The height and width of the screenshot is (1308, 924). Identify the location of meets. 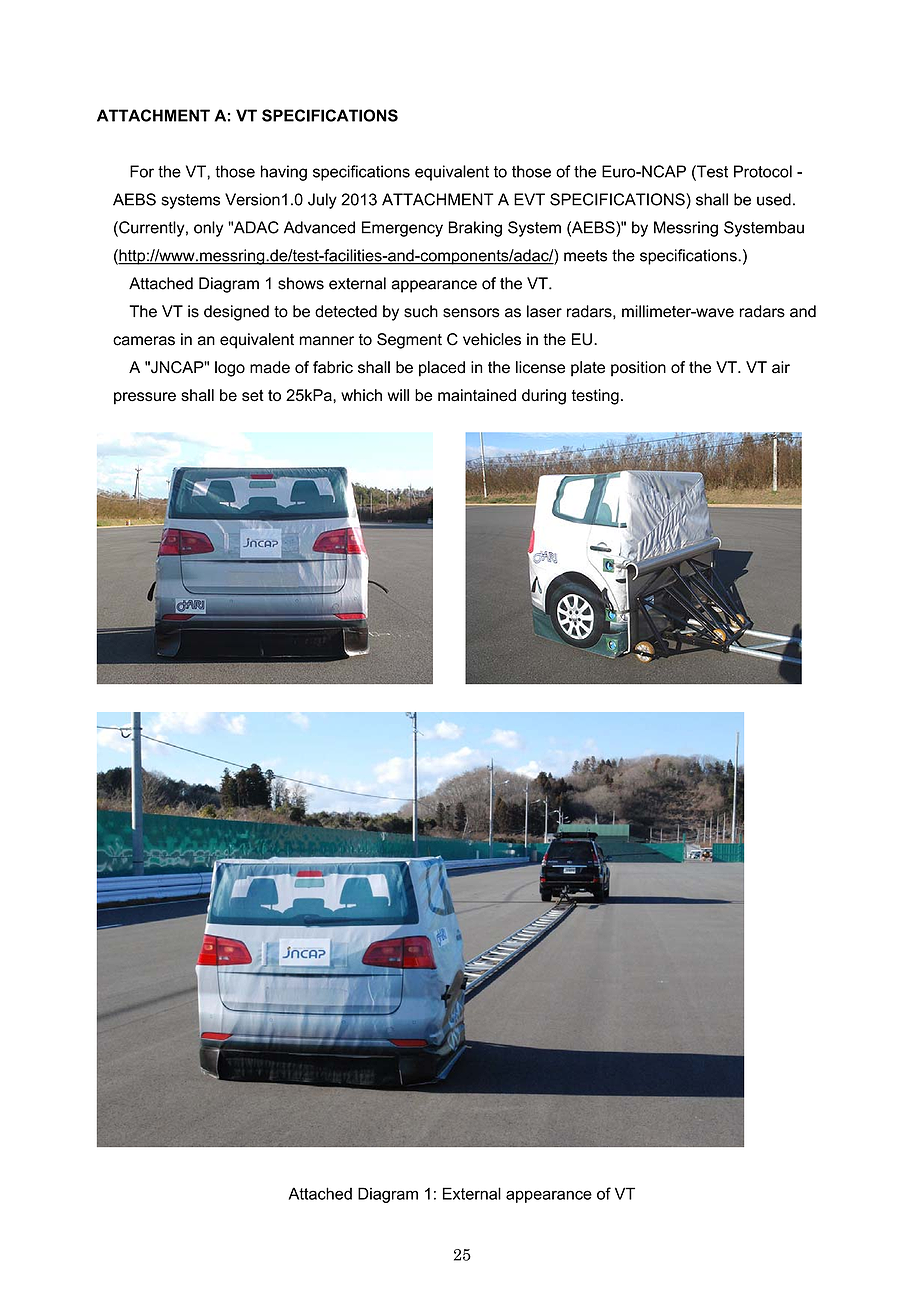
(585, 256).
